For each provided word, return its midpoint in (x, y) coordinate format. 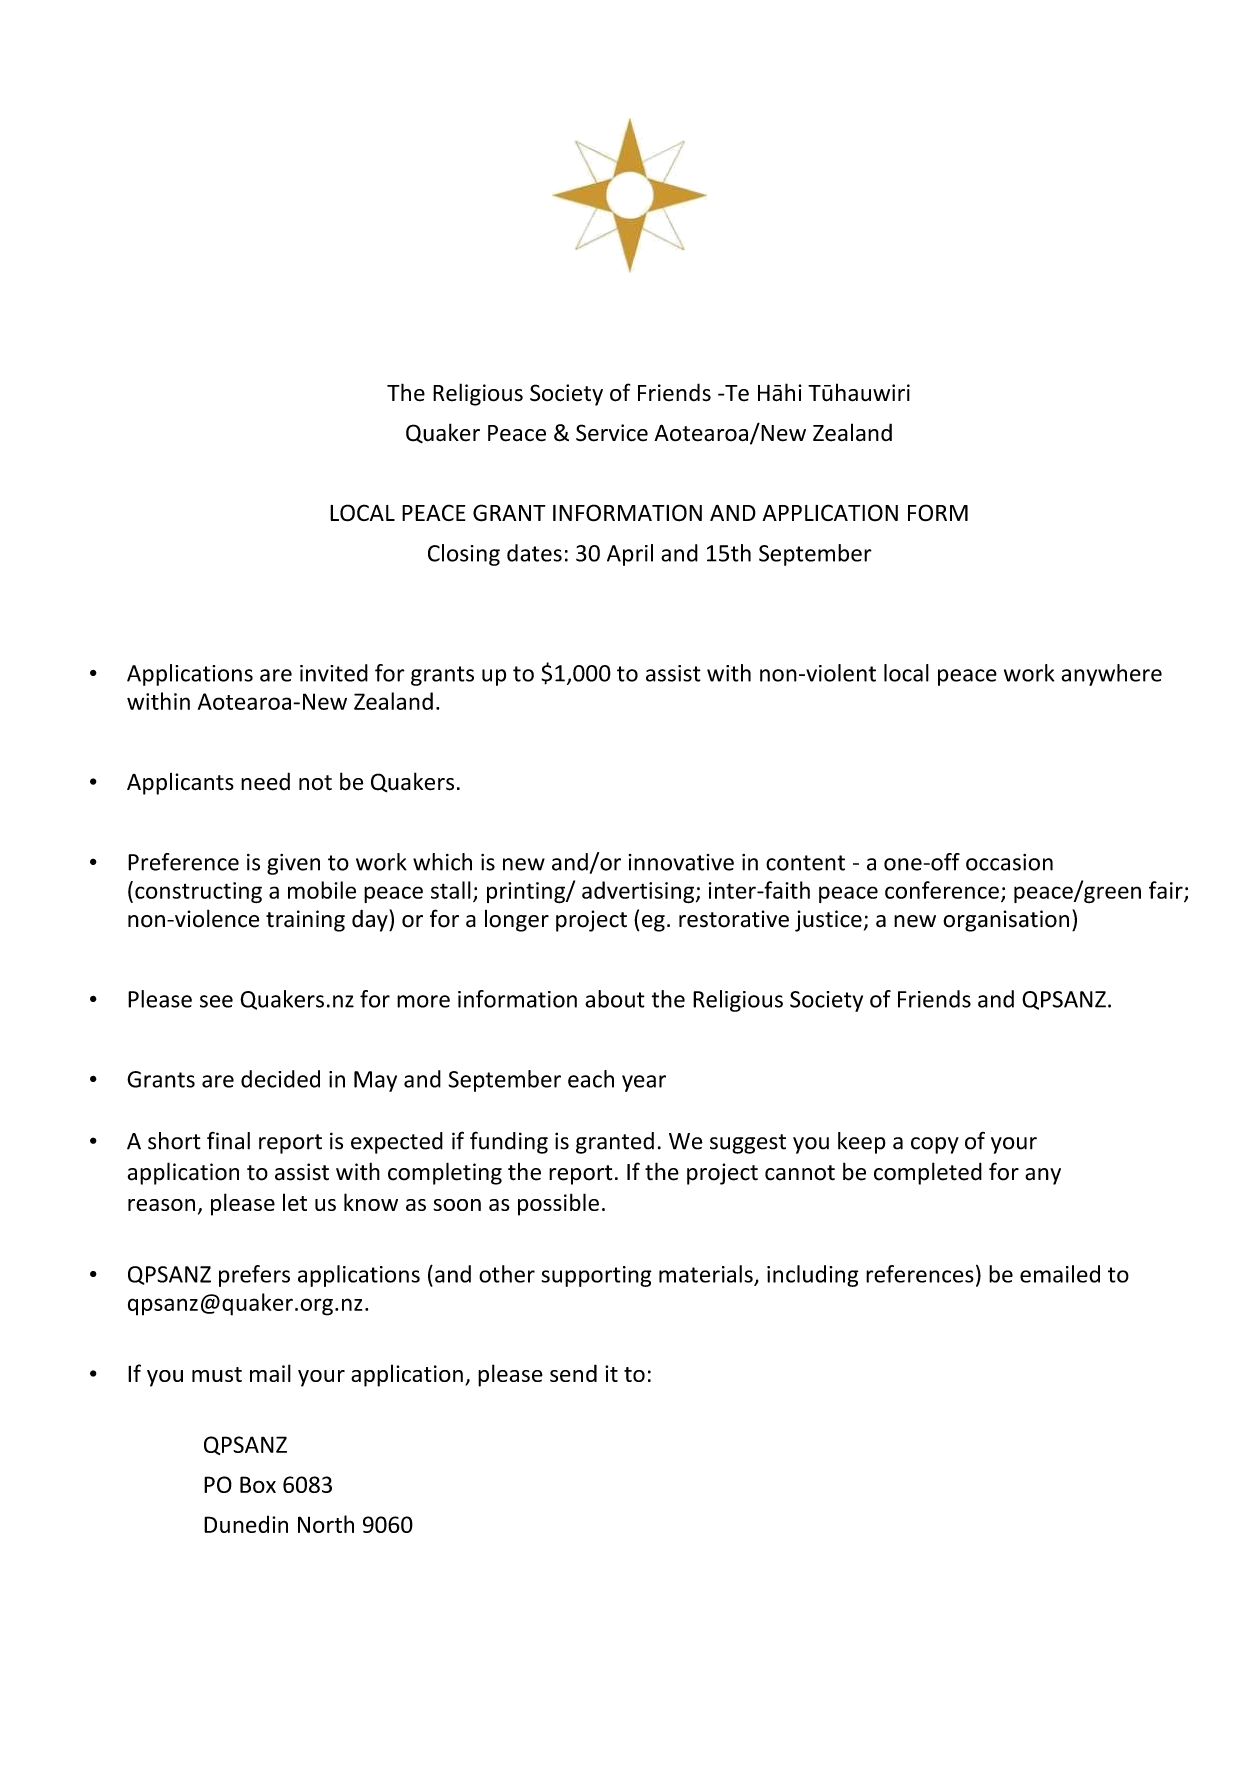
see (216, 1001)
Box (258, 1484)
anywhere (1111, 675)
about (615, 999)
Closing (464, 555)
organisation (1006, 921)
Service (612, 433)
